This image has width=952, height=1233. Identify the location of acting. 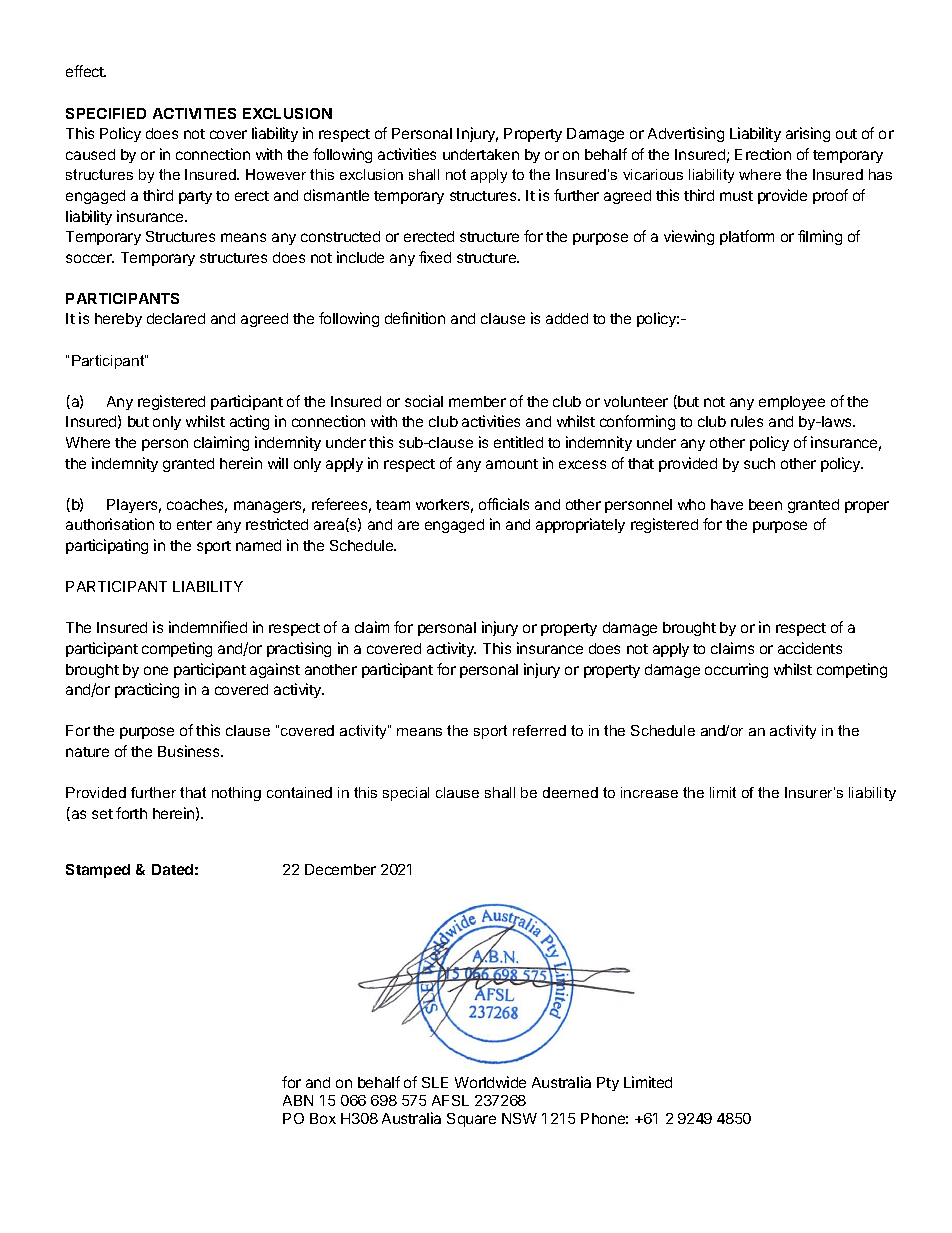
(249, 422).
